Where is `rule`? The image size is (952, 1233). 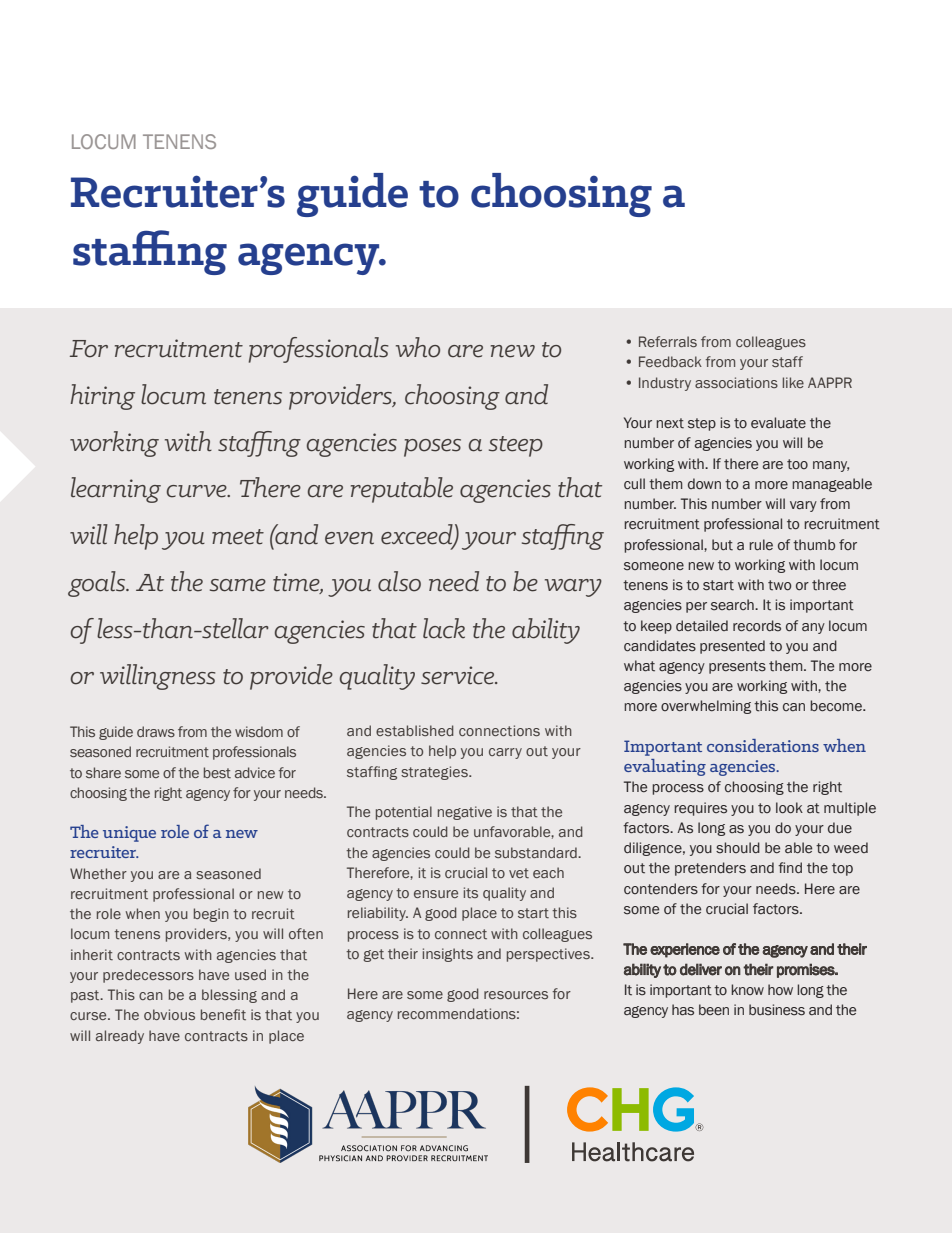
rule is located at coordinates (761, 544).
